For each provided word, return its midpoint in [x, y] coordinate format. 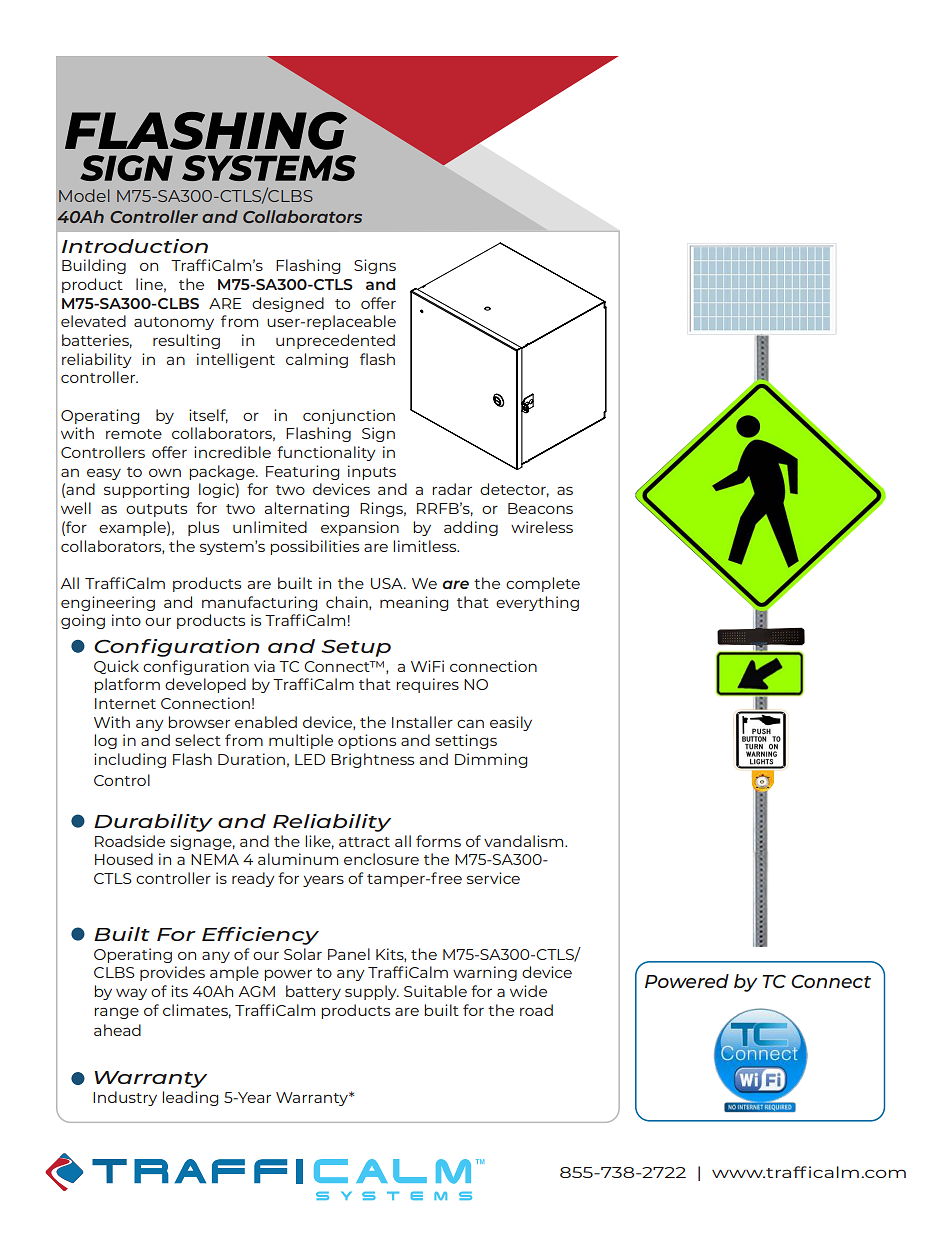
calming [317, 360]
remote [134, 434]
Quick [116, 667]
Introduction [135, 246]
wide [528, 991]
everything [537, 603]
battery [313, 992]
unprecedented [335, 341]
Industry [125, 1098]
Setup [356, 648]
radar [452, 489]
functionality [326, 453]
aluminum [298, 859]
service [493, 878]
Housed [124, 859]
